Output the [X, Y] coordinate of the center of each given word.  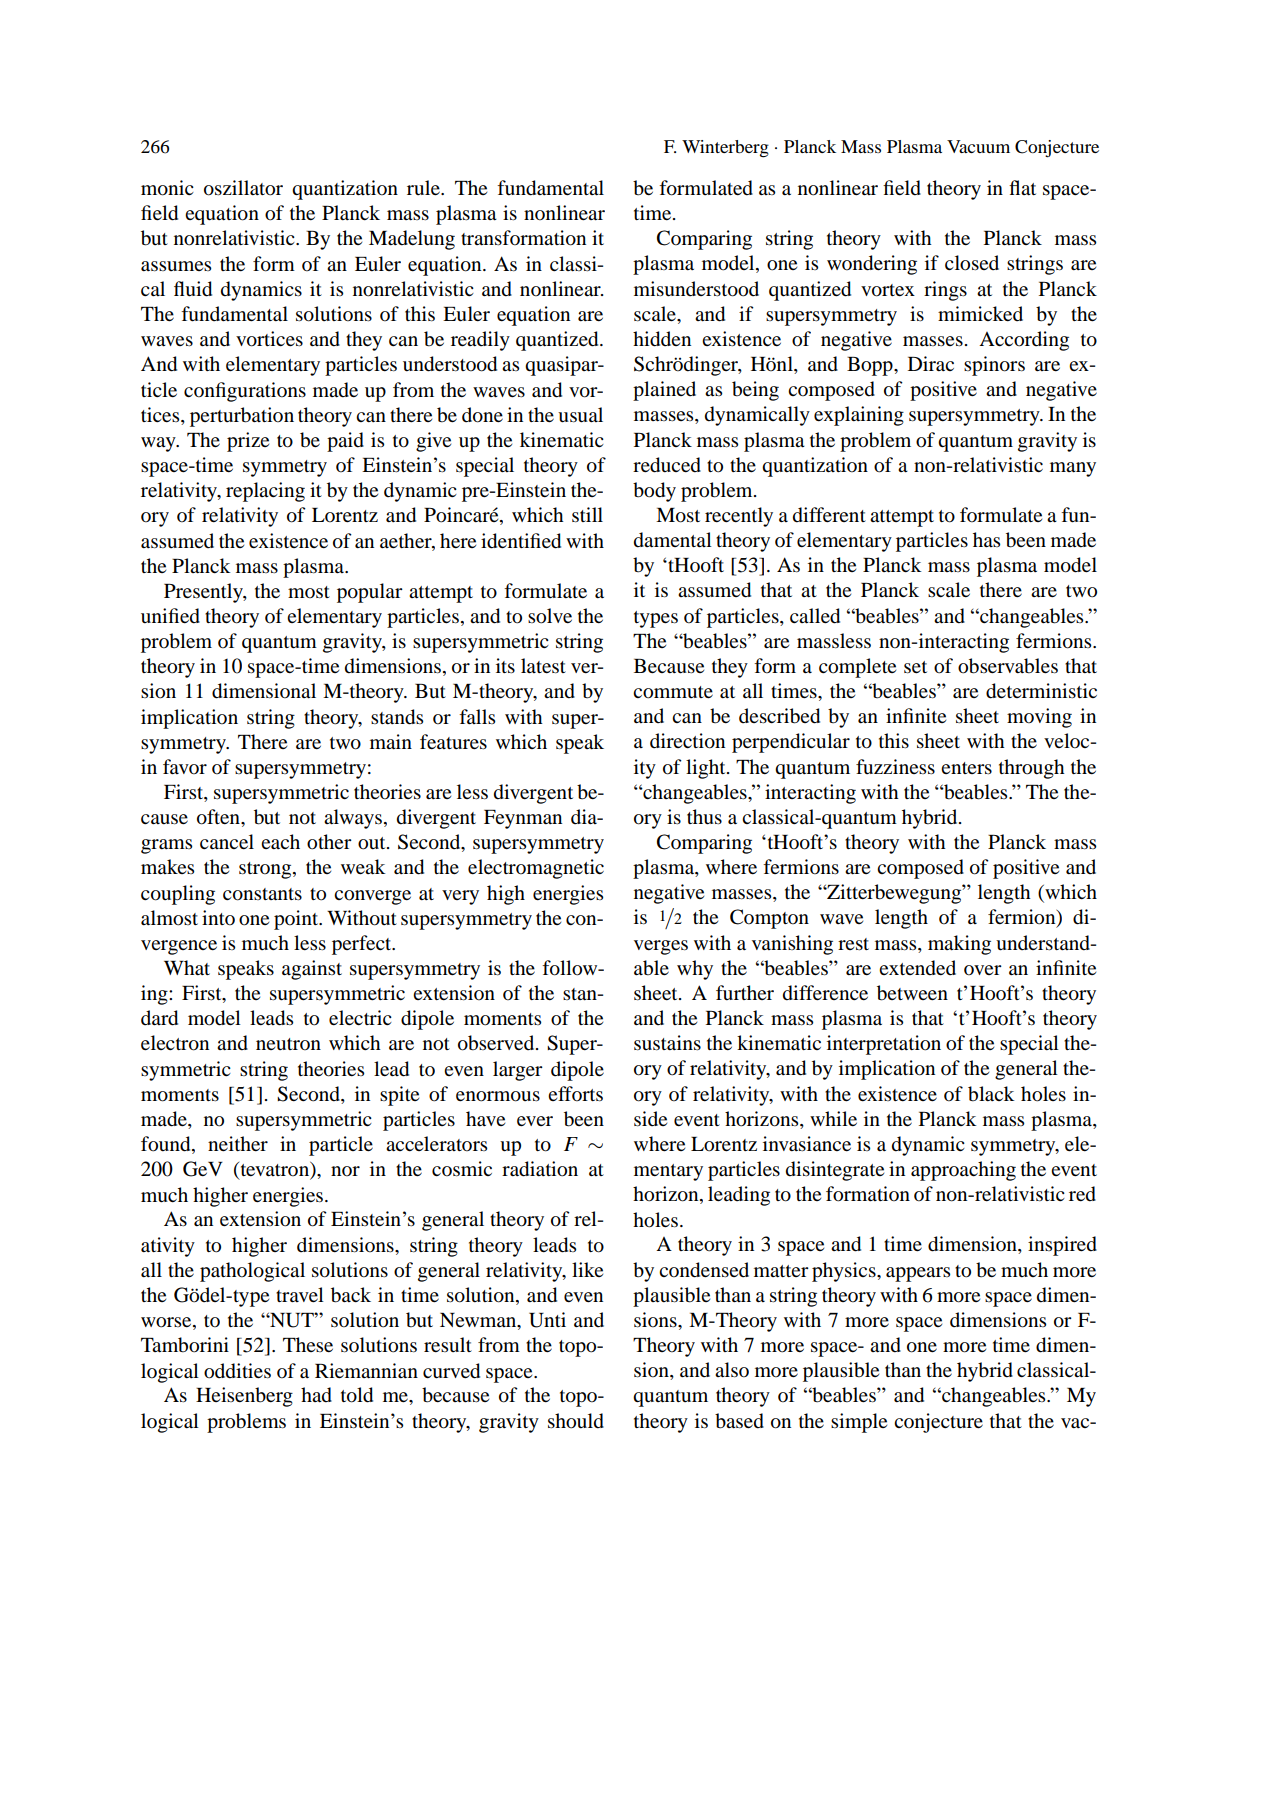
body [654, 492]
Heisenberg [244, 1397]
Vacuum [978, 146]
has [986, 539]
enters [966, 768]
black [991, 1094]
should [576, 1421]
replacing [265, 492]
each [280, 841]
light [707, 769]
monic [167, 188]
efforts [575, 1094]
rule [424, 187]
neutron [288, 1044]
